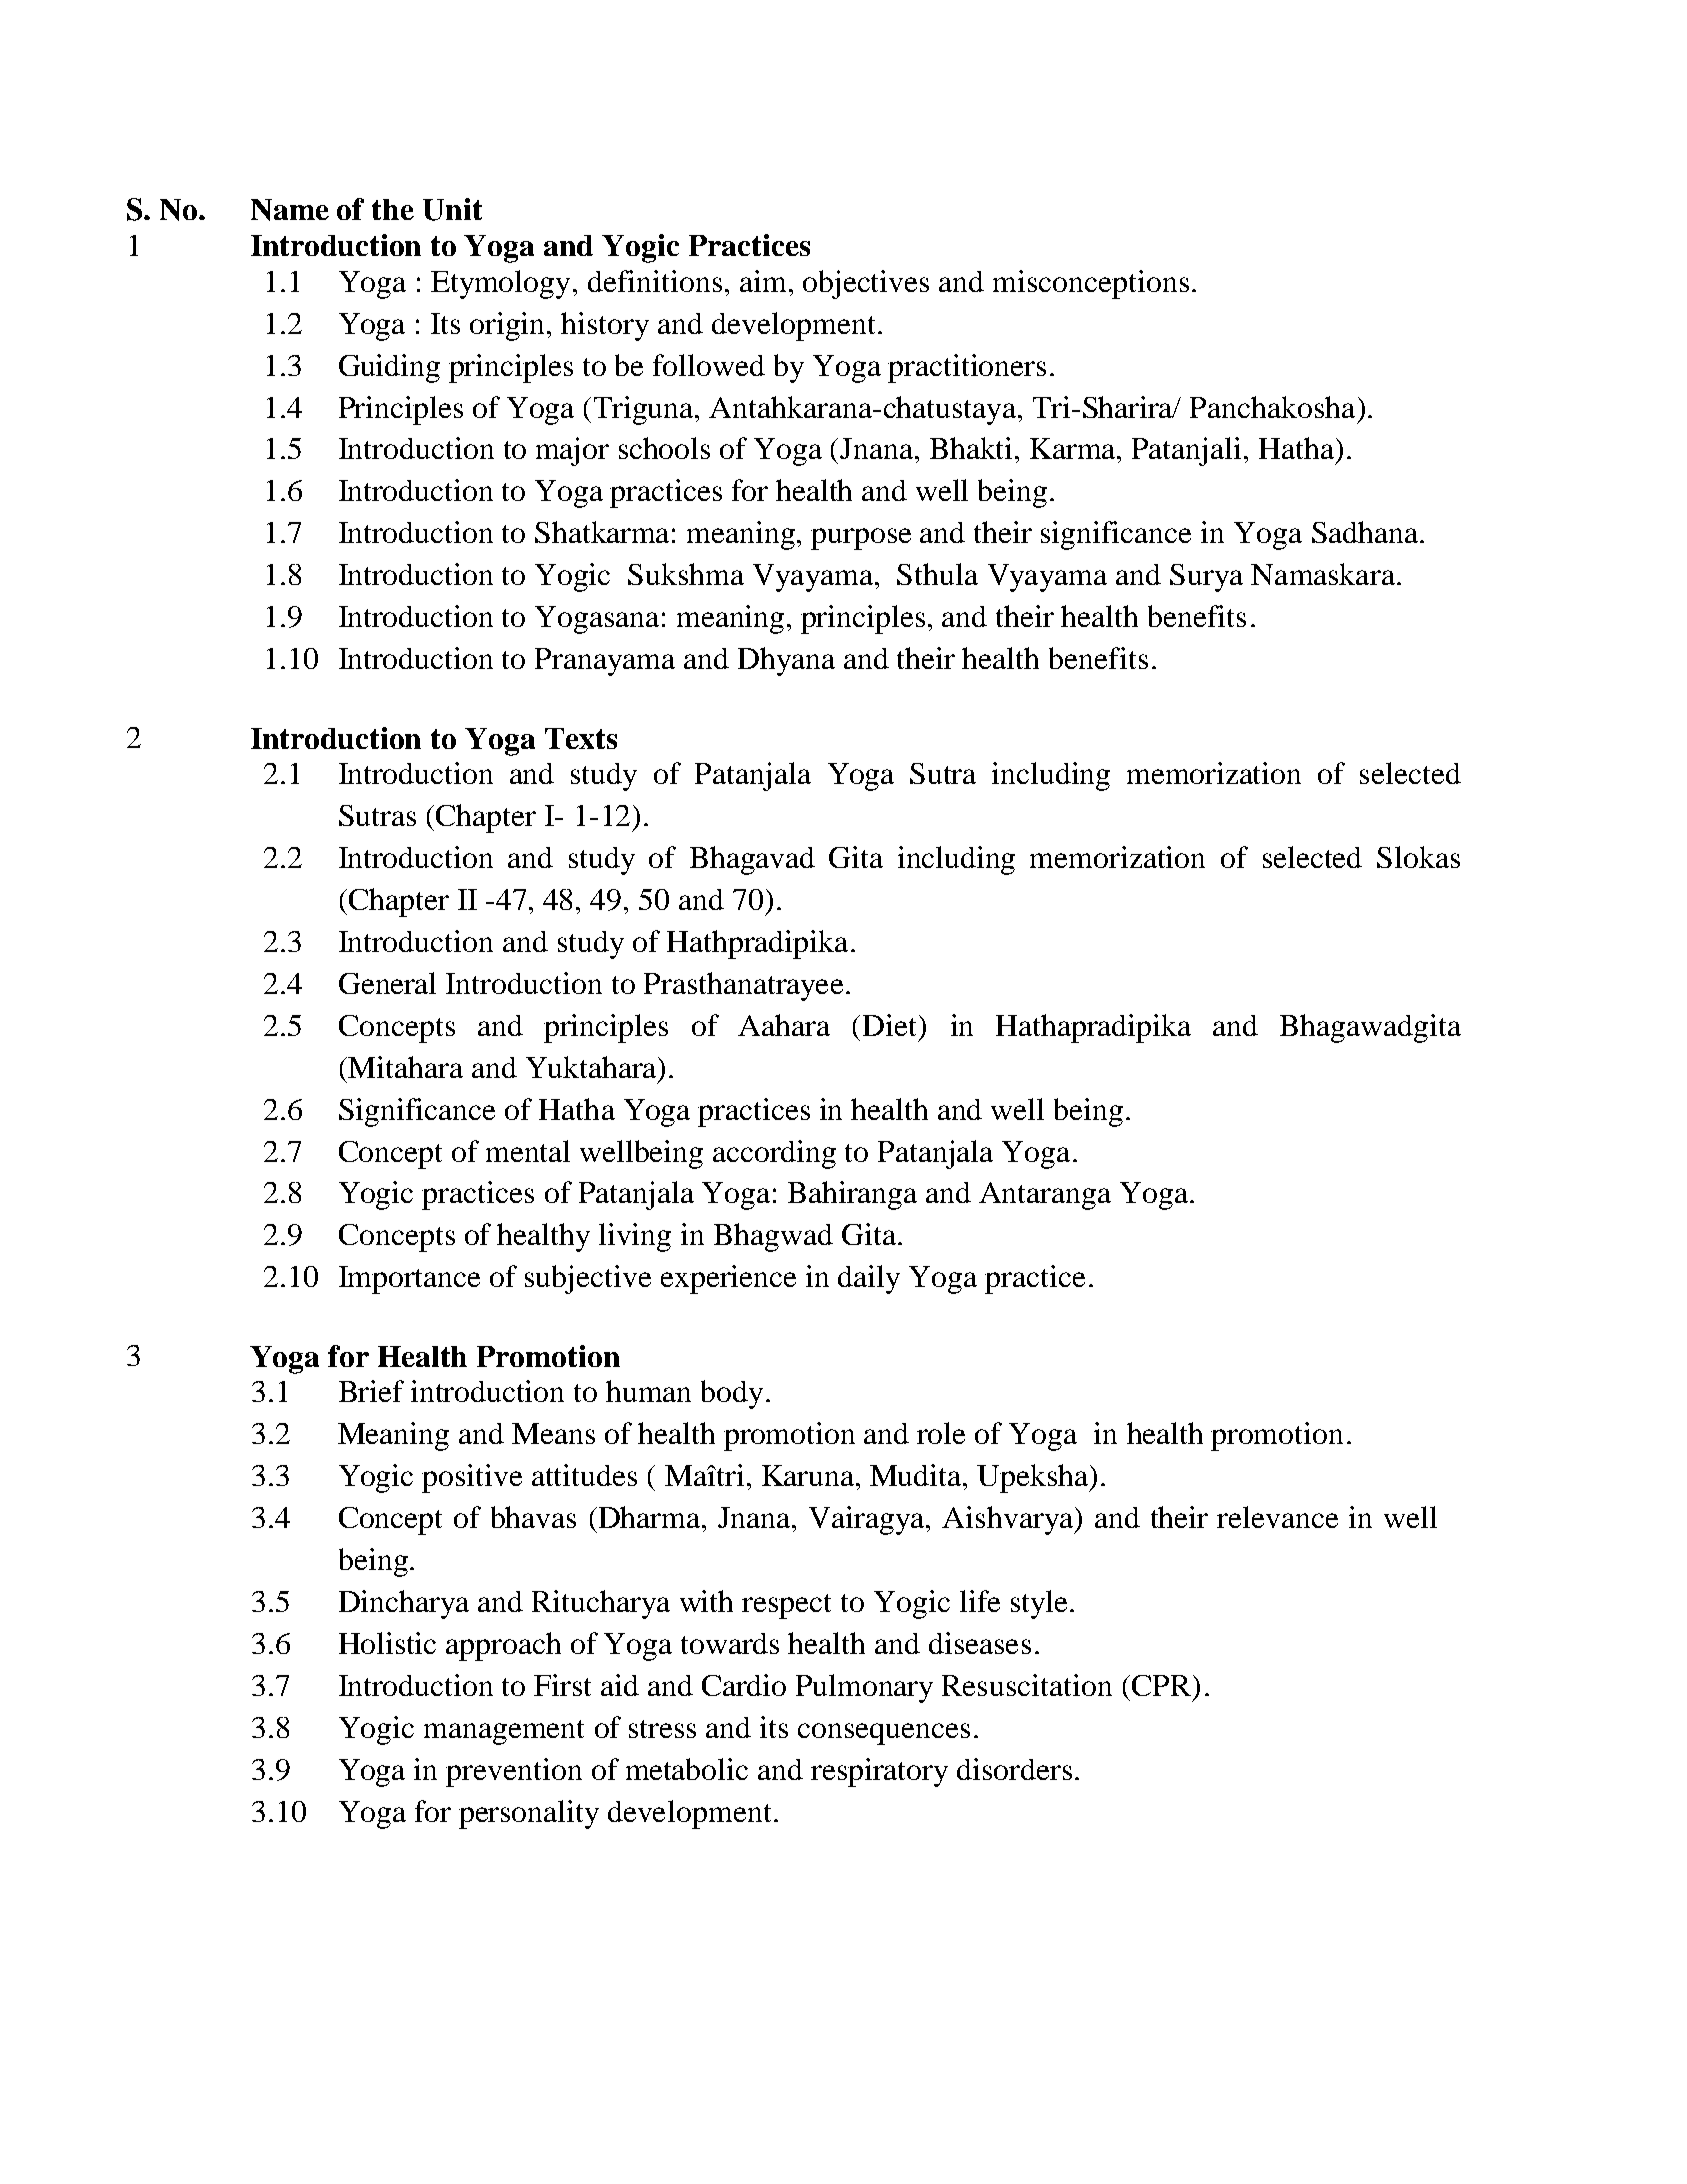 The width and height of the screenshot is (1687, 2184). I want to click on respiratory, so click(879, 1772).
